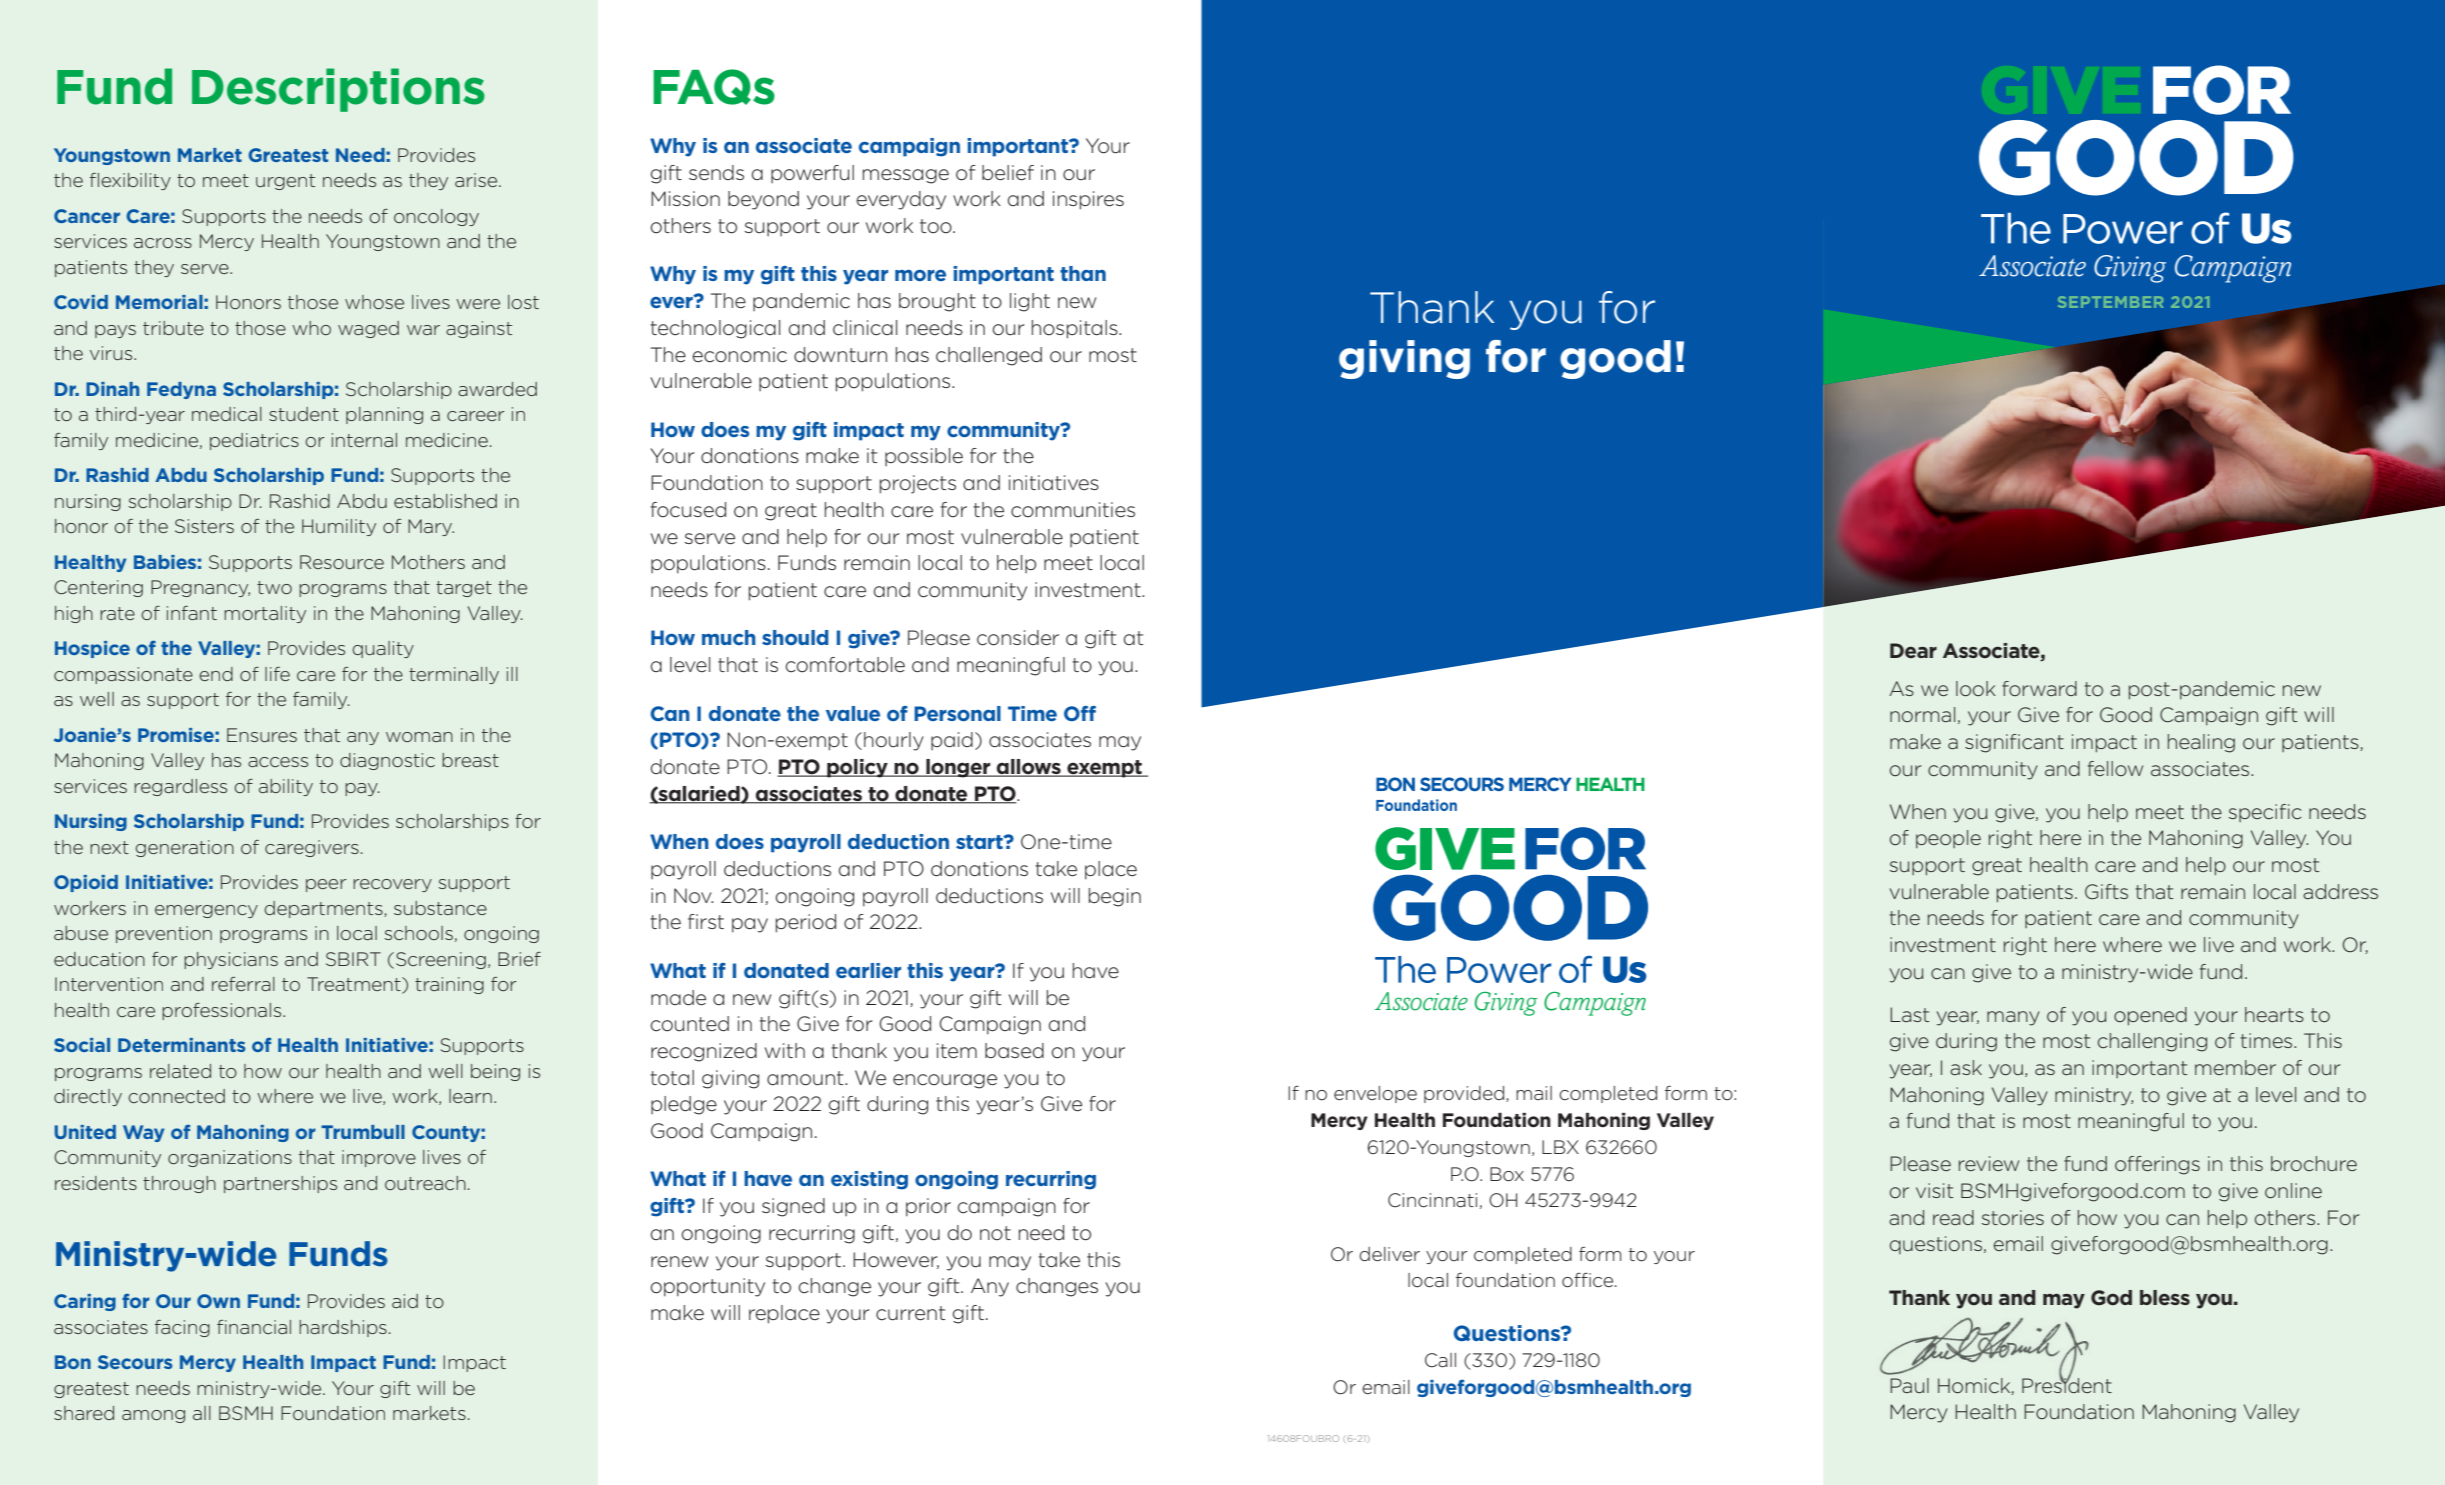 The image size is (2445, 1485). Describe the element at coordinates (2014, 743) in the page. I see `significant` at that location.
